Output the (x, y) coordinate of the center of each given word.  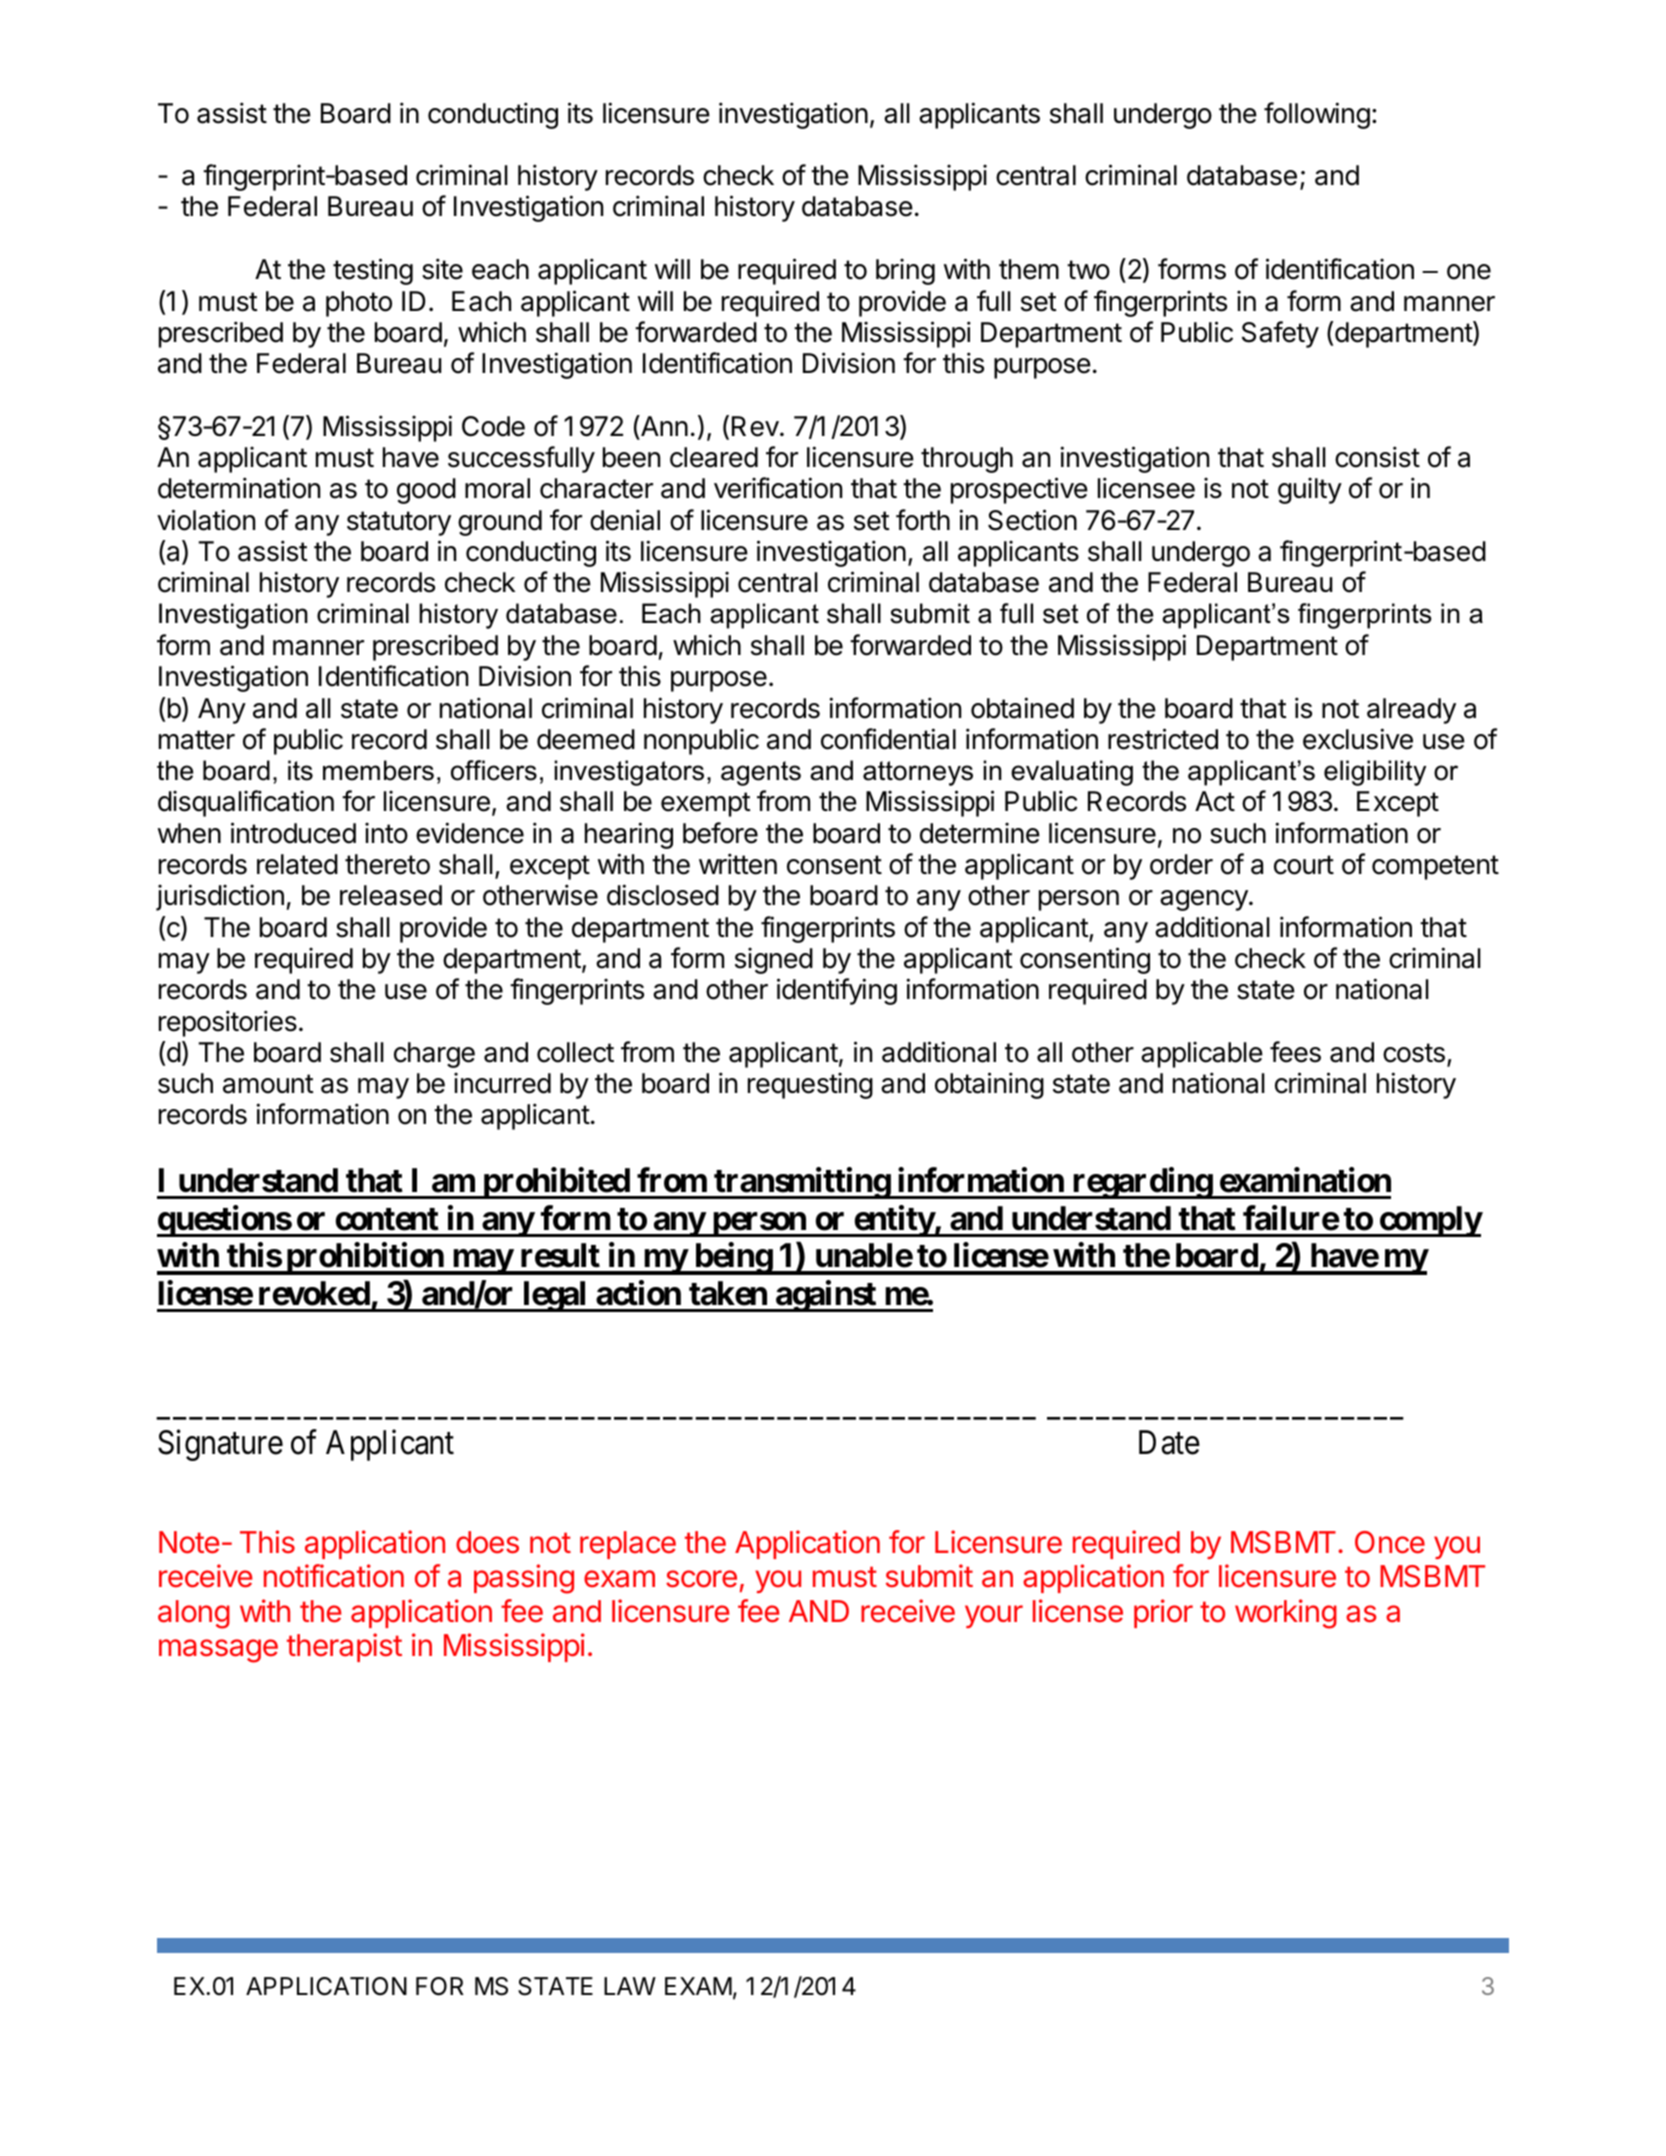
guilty (1310, 490)
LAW (630, 1986)
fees (1295, 1052)
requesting (810, 1085)
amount (268, 1084)
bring (905, 271)
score (701, 1579)
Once (1390, 1542)
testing (373, 271)
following (1317, 115)
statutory (399, 523)
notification (334, 1576)
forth (923, 520)
